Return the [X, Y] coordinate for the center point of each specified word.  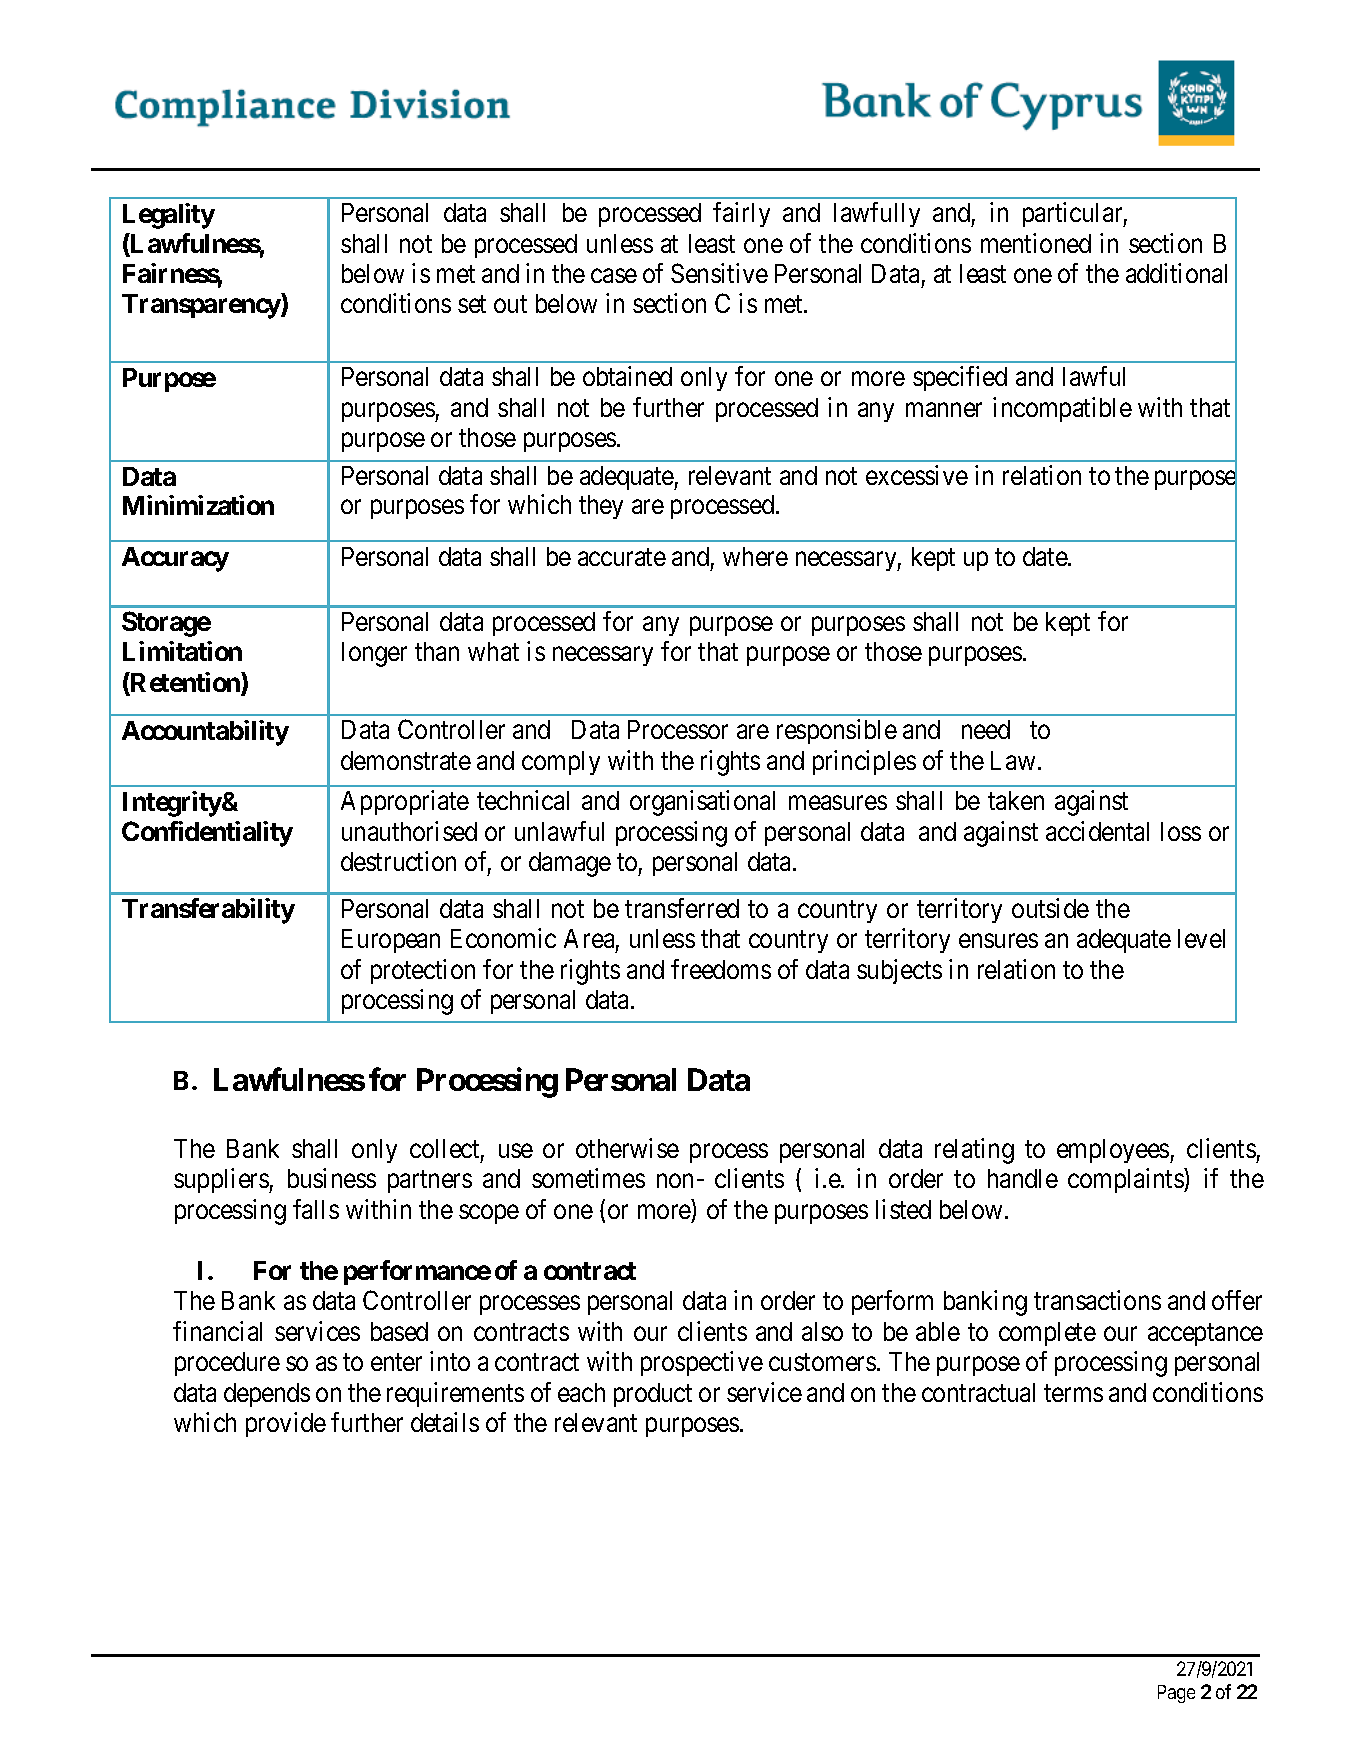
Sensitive [719, 273]
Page [1176, 1694]
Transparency [202, 306]
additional [1176, 273]
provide [286, 1424]
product [653, 1395]
